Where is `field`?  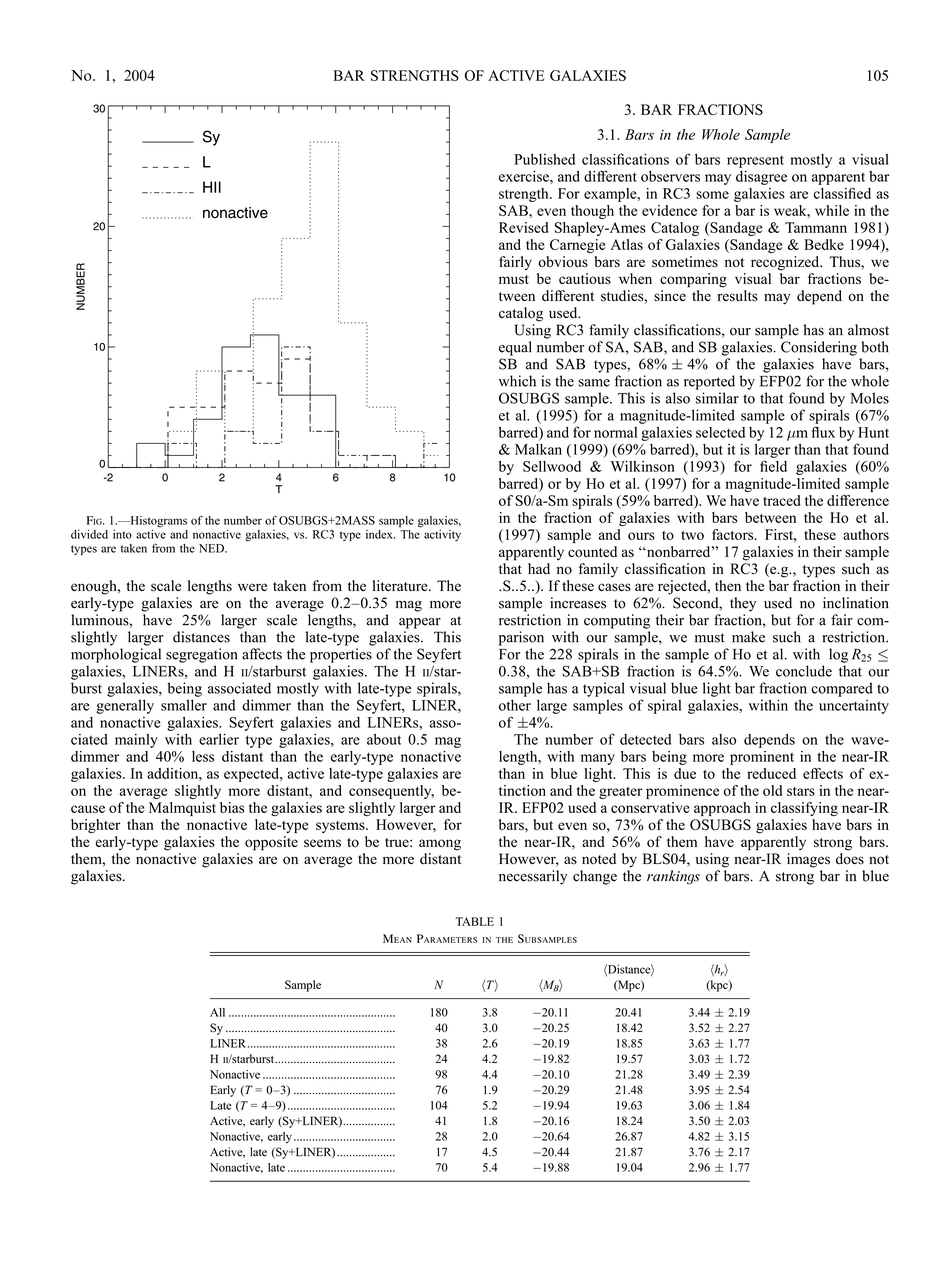
field is located at coordinates (773, 466).
